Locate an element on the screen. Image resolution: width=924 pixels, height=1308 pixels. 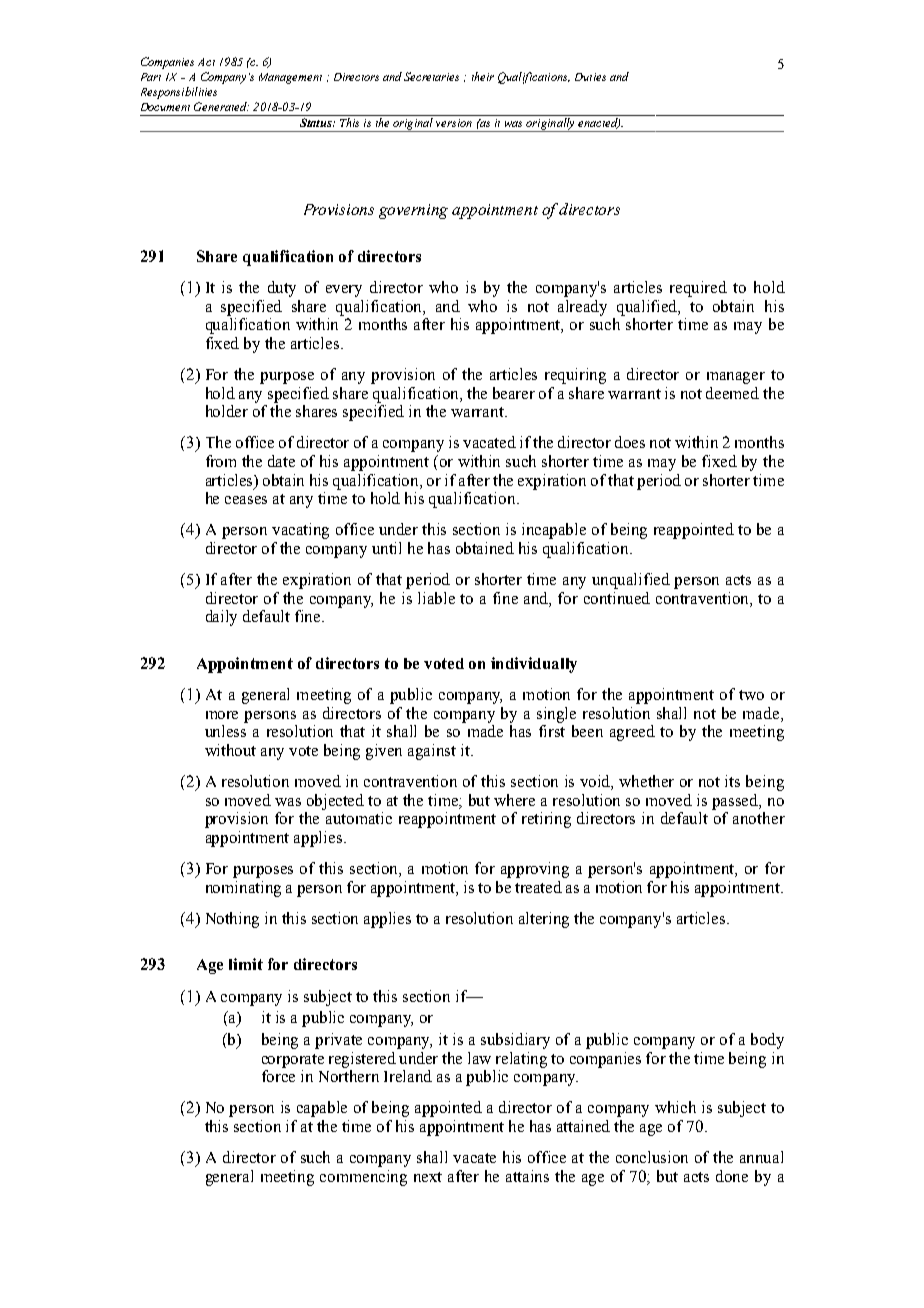
continued is located at coordinates (617, 598).
